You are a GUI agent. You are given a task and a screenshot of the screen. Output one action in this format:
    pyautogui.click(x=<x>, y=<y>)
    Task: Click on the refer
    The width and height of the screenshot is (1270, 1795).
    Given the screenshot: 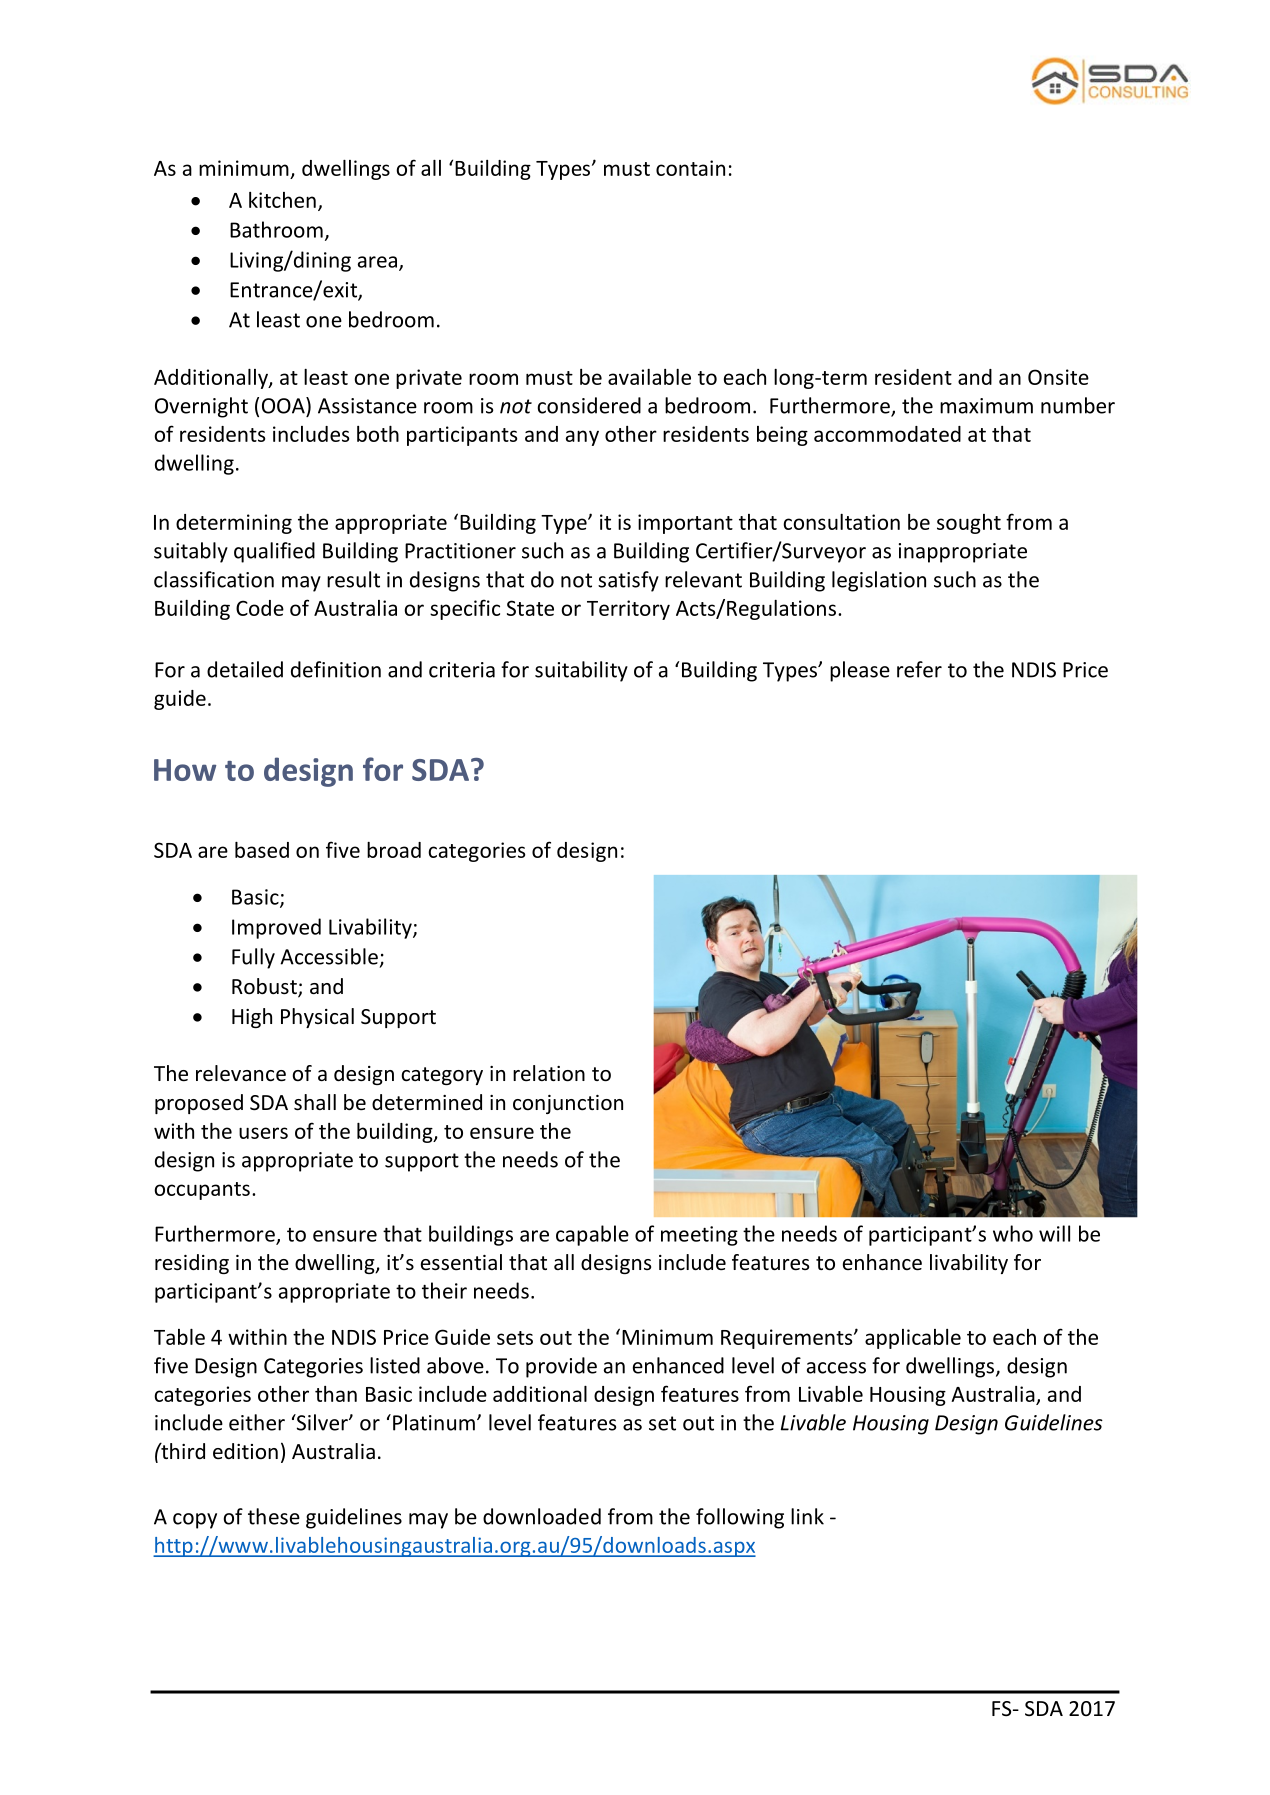 What is the action you would take?
    pyautogui.click(x=919, y=669)
